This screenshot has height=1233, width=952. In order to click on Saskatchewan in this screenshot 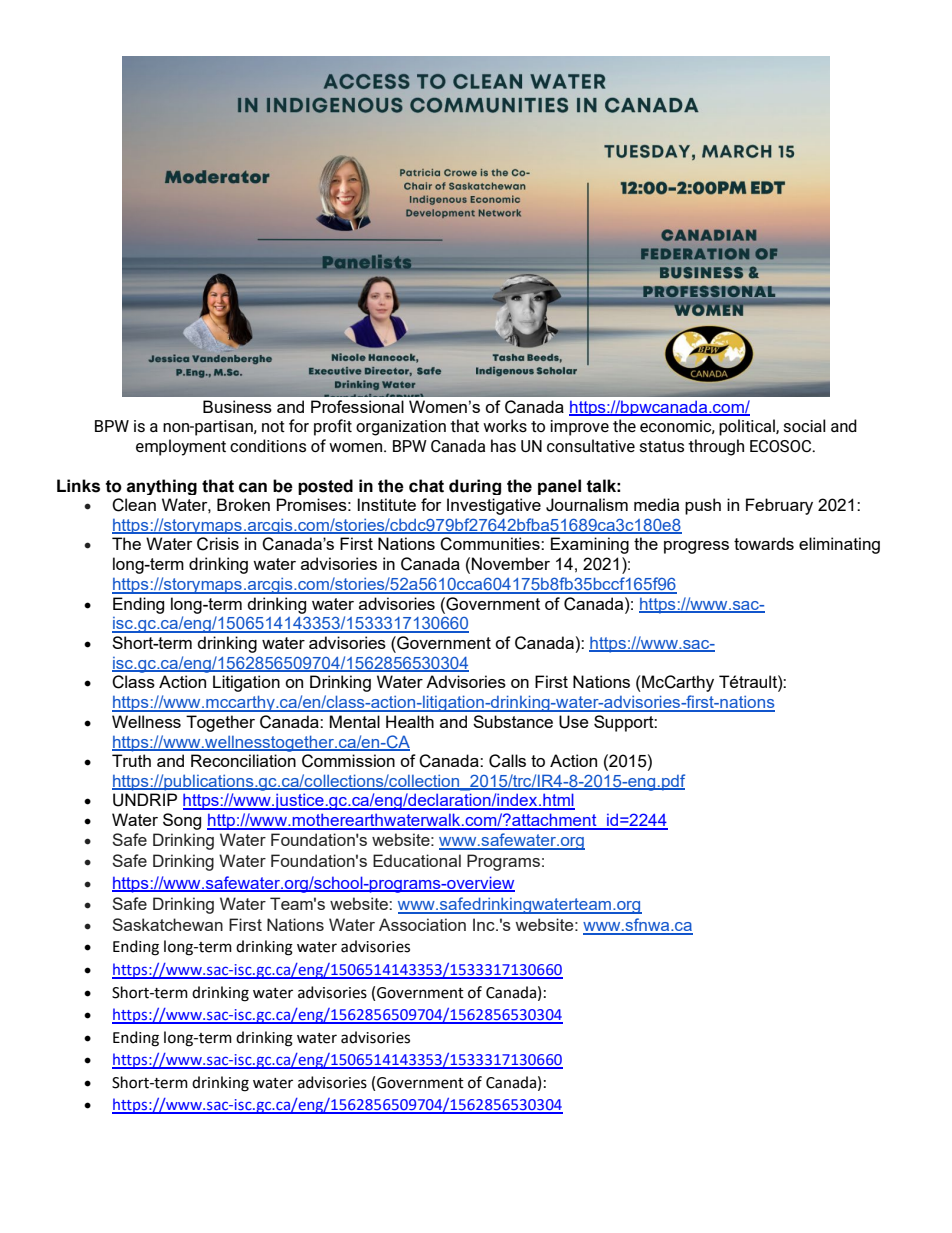, I will do `click(167, 924)`.
